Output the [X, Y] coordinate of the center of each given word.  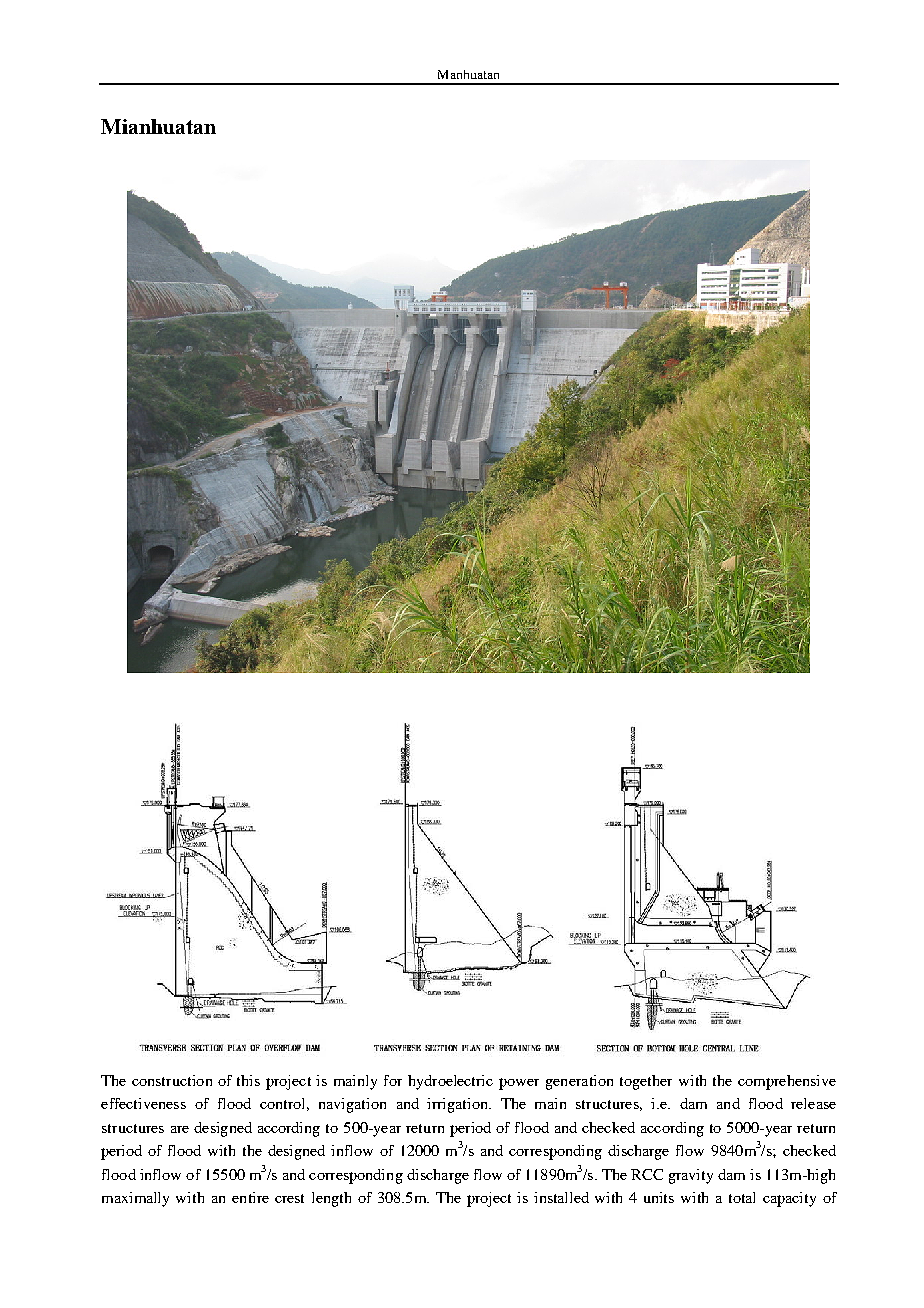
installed [561, 1197]
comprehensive [787, 1082]
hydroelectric [450, 1082]
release [813, 1103]
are [180, 1129]
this [248, 1080]
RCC [647, 1174]
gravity [691, 1176]
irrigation [458, 1105]
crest [289, 1198]
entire [250, 1197]
